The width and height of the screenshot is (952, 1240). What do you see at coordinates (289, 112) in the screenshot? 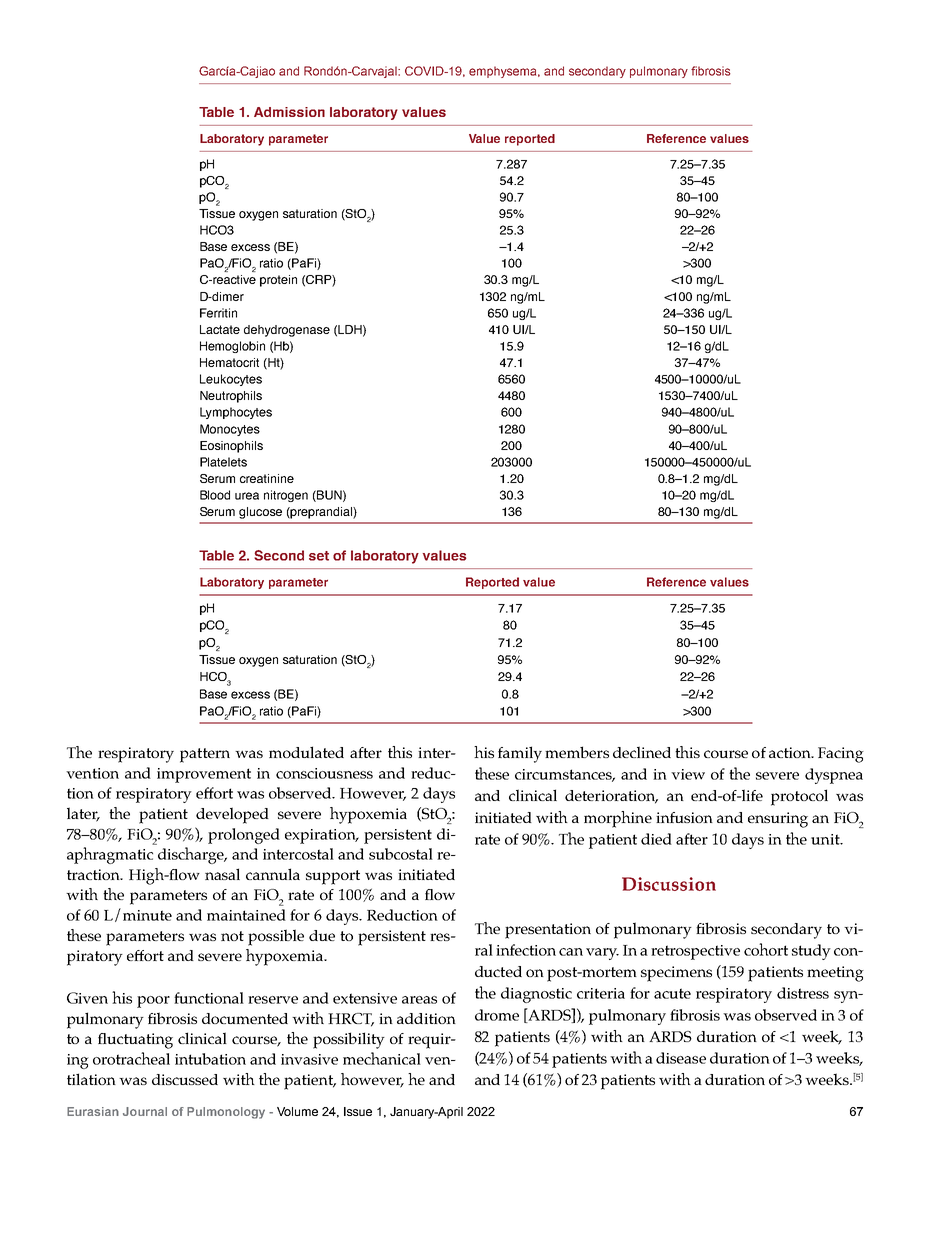
I see `Admission` at bounding box center [289, 112].
